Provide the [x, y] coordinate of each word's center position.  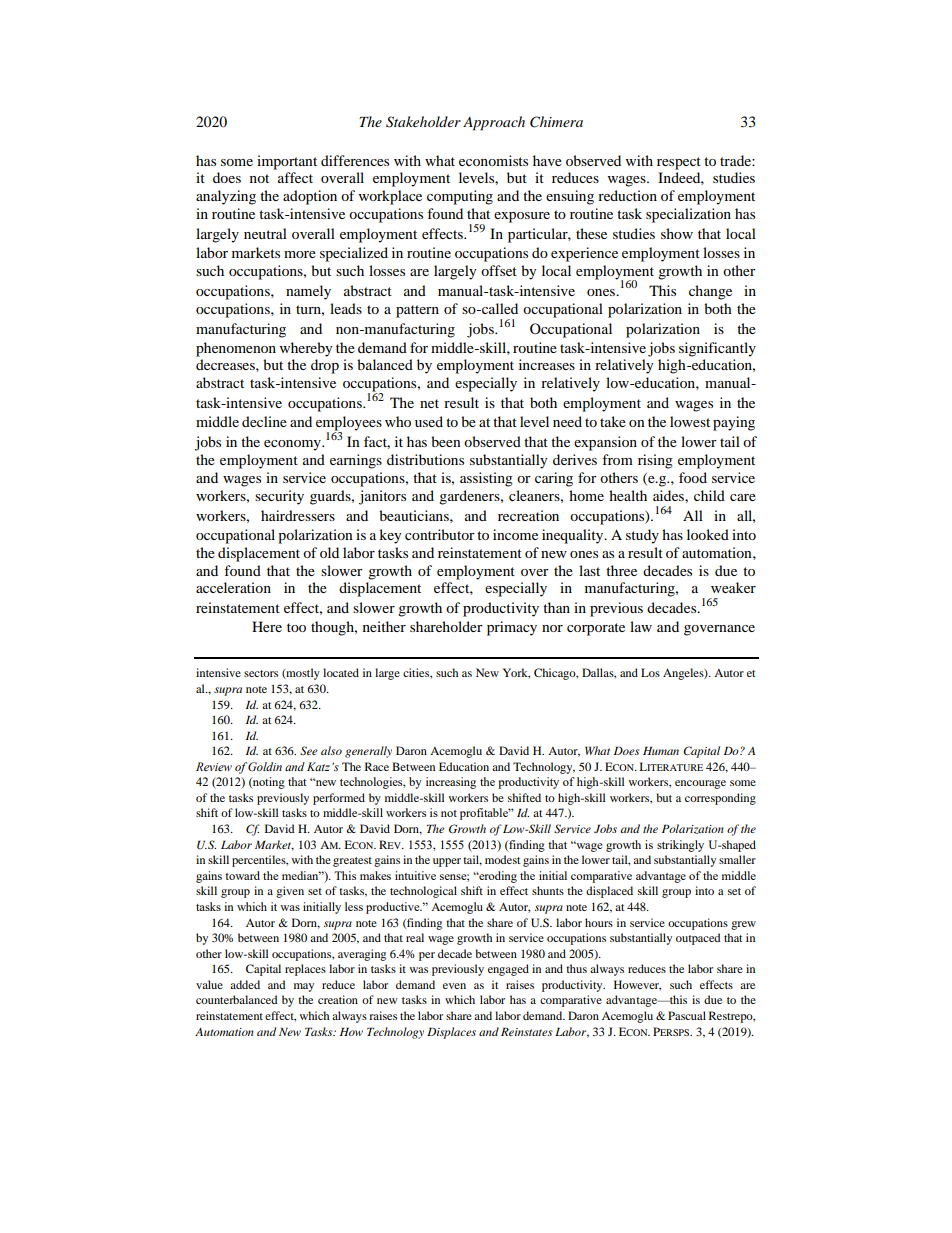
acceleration [233, 587]
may [304, 987]
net [429, 403]
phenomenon [236, 349]
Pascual [687, 1015]
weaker [733, 587]
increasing [451, 783]
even [454, 986]
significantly [717, 349]
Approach [494, 123]
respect [679, 163]
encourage [700, 784]
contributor [440, 534]
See [309, 750]
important [287, 162]
